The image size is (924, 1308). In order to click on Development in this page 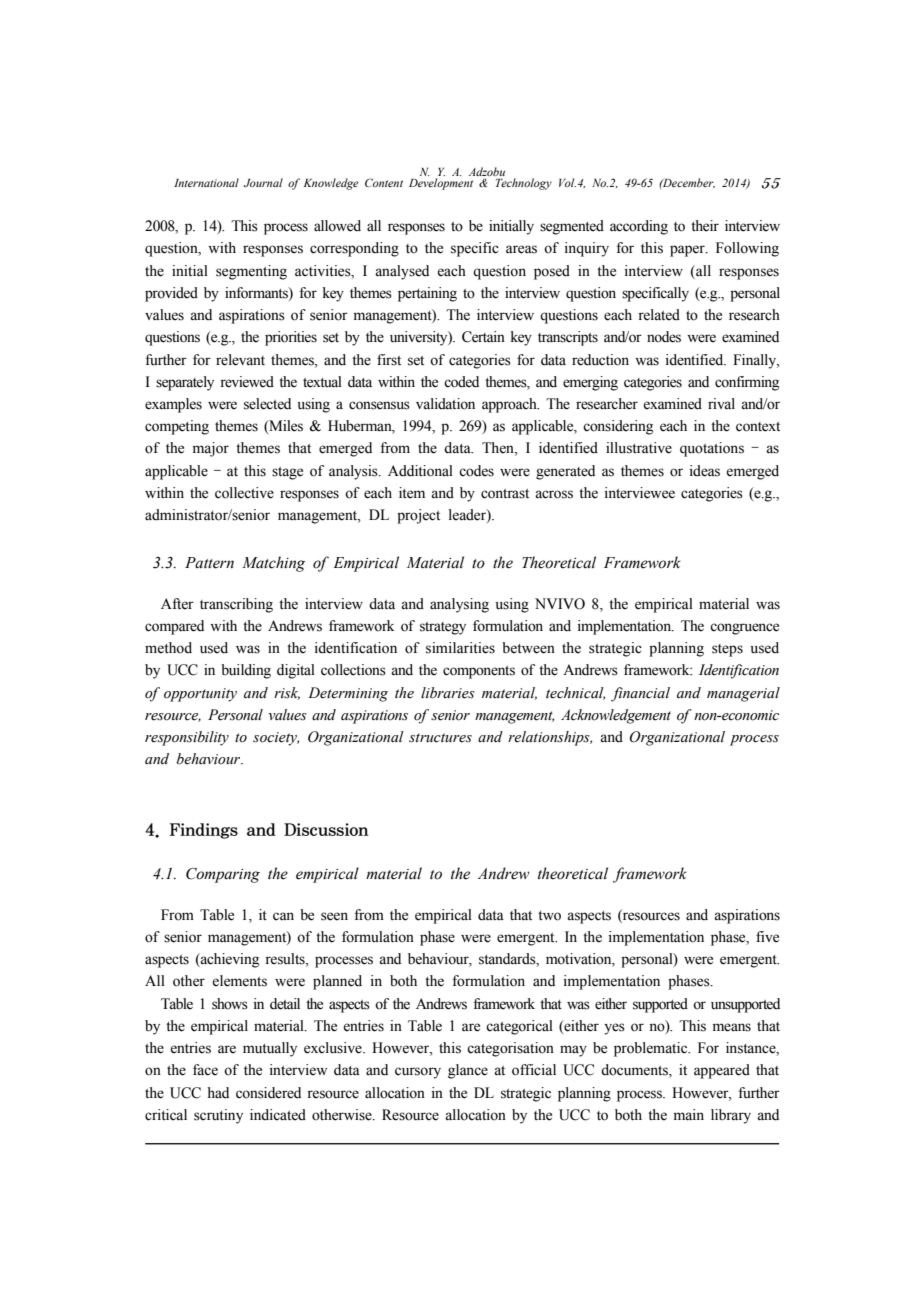, I will do `click(441, 184)`.
